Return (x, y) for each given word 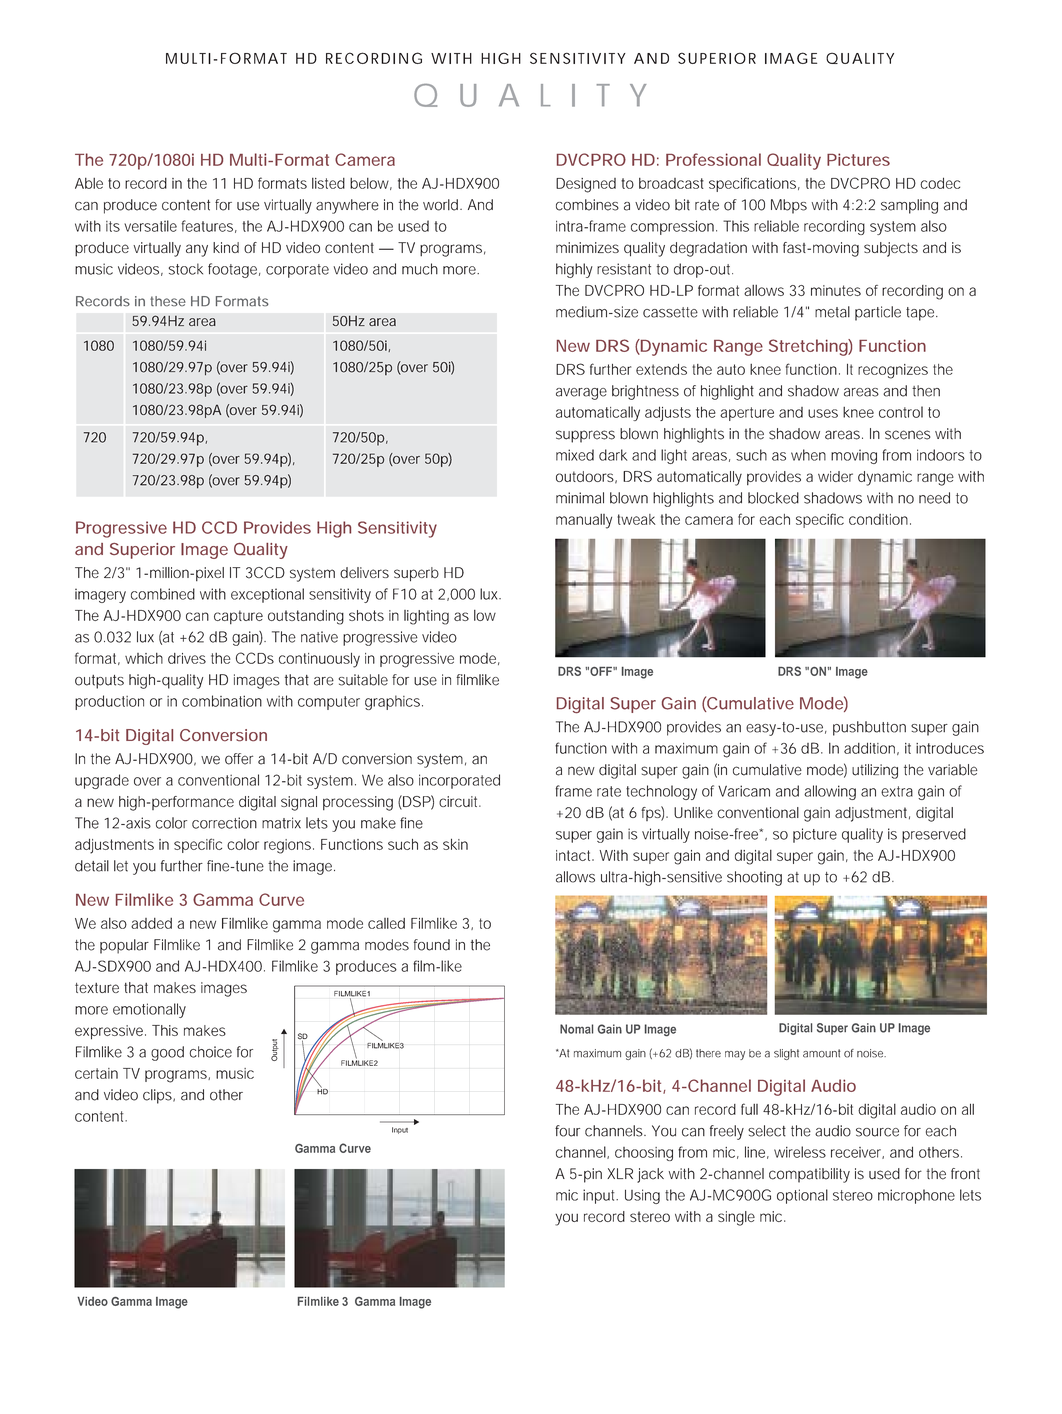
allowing (830, 792)
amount (821, 1053)
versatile (150, 226)
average (581, 394)
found (432, 945)
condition (880, 519)
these (168, 301)
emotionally (149, 1010)
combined (163, 594)
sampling (909, 206)
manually (584, 521)
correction (224, 823)
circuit (460, 801)
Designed (586, 185)
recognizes (893, 371)
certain (96, 1073)
